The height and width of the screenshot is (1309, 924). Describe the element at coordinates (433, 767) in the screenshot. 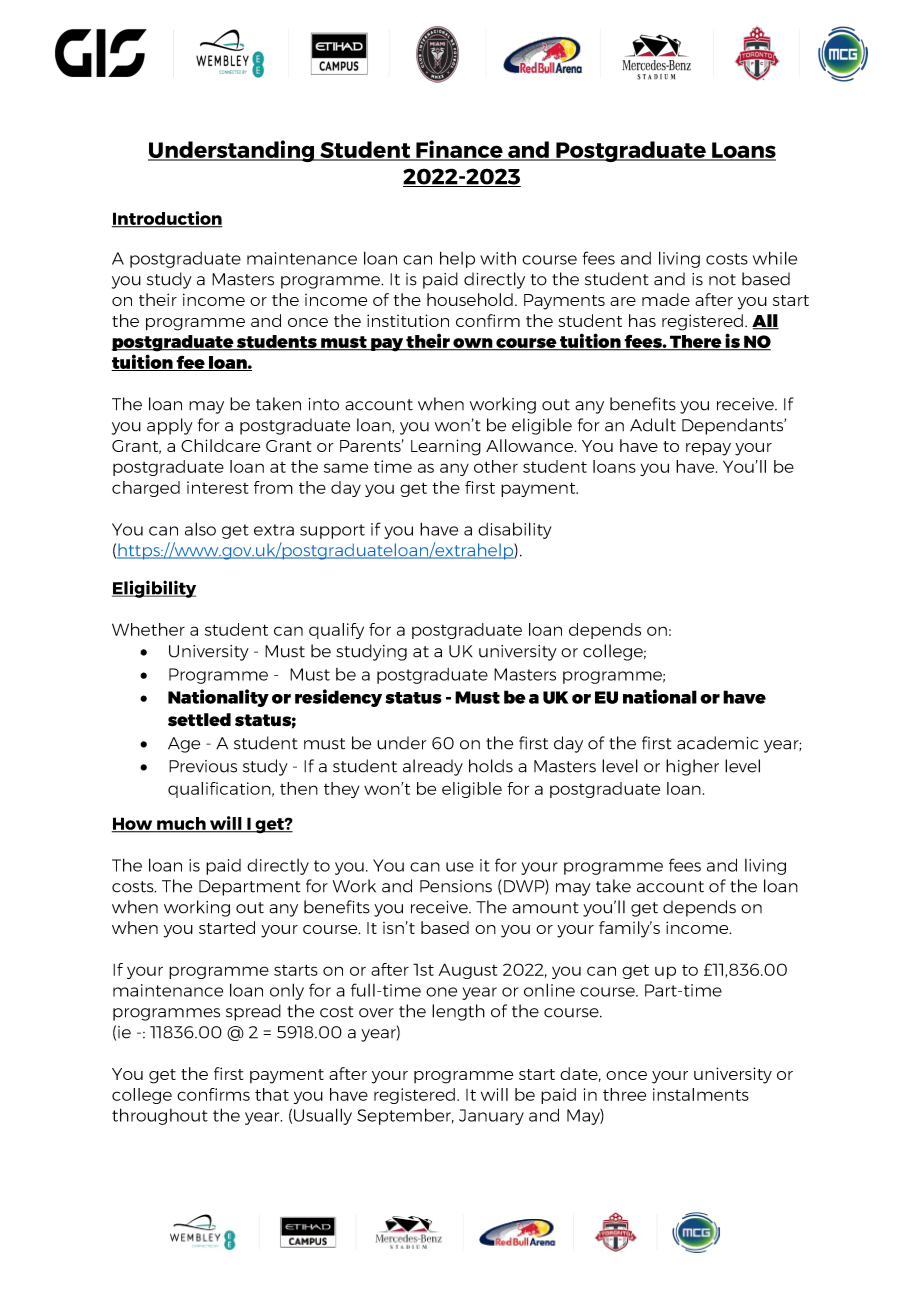

I see `already` at that location.
